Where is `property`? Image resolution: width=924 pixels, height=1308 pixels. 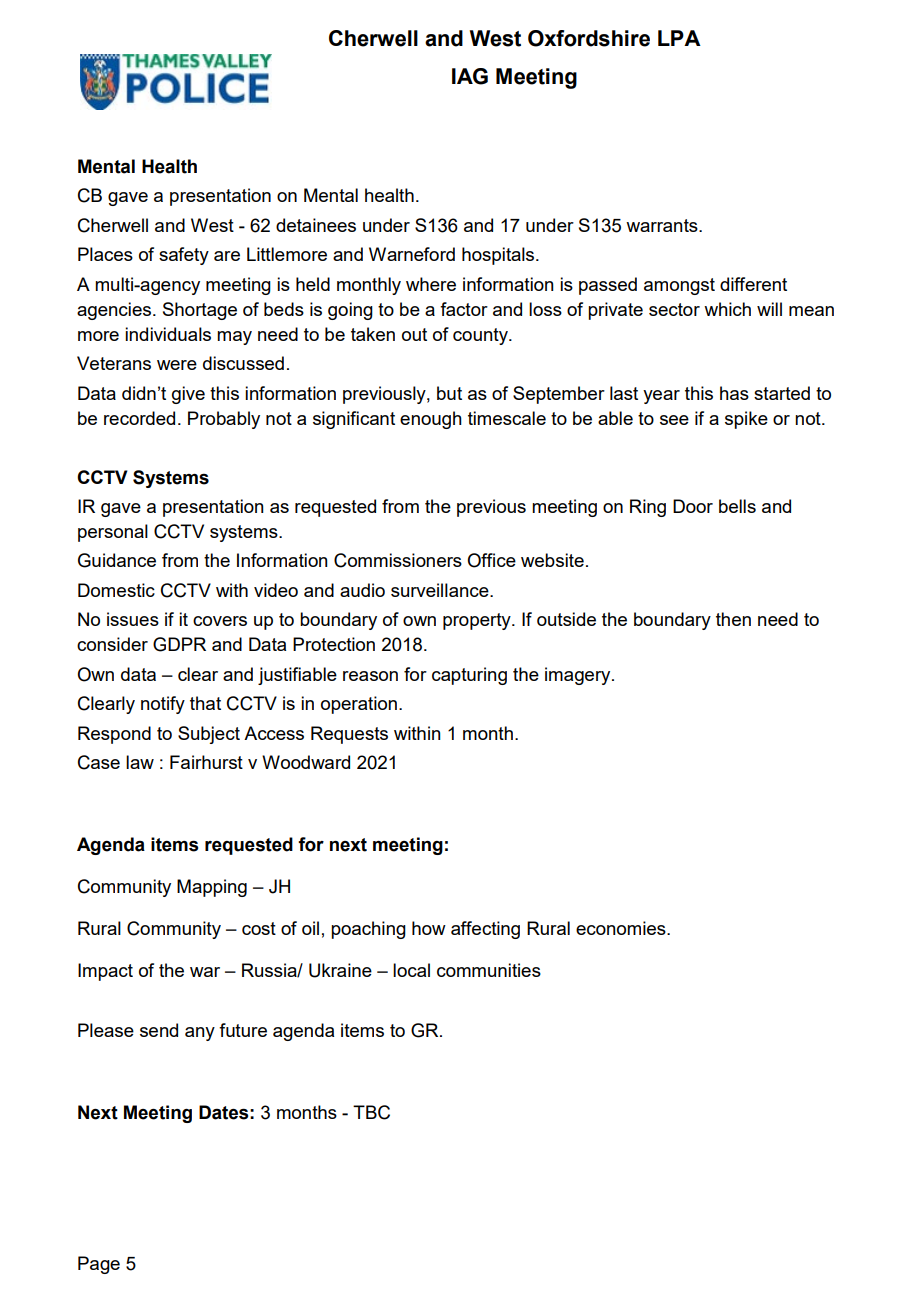 property is located at coordinates (478, 621).
